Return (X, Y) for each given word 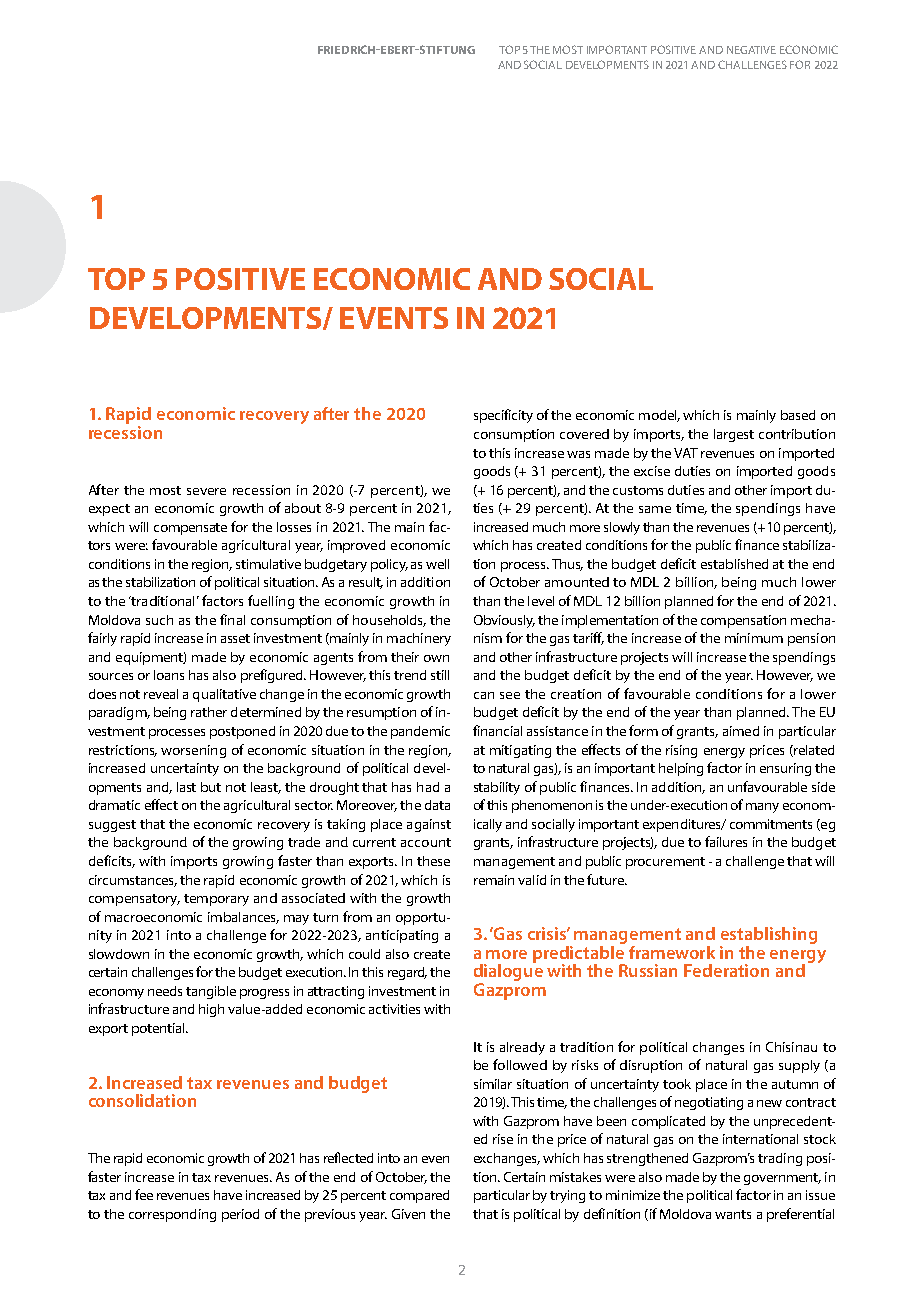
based (798, 415)
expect (109, 510)
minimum (754, 638)
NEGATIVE (751, 50)
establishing (768, 937)
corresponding (172, 1215)
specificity (503, 416)
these (433, 861)
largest (734, 435)
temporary (216, 900)
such (159, 620)
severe (206, 491)
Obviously (504, 621)
